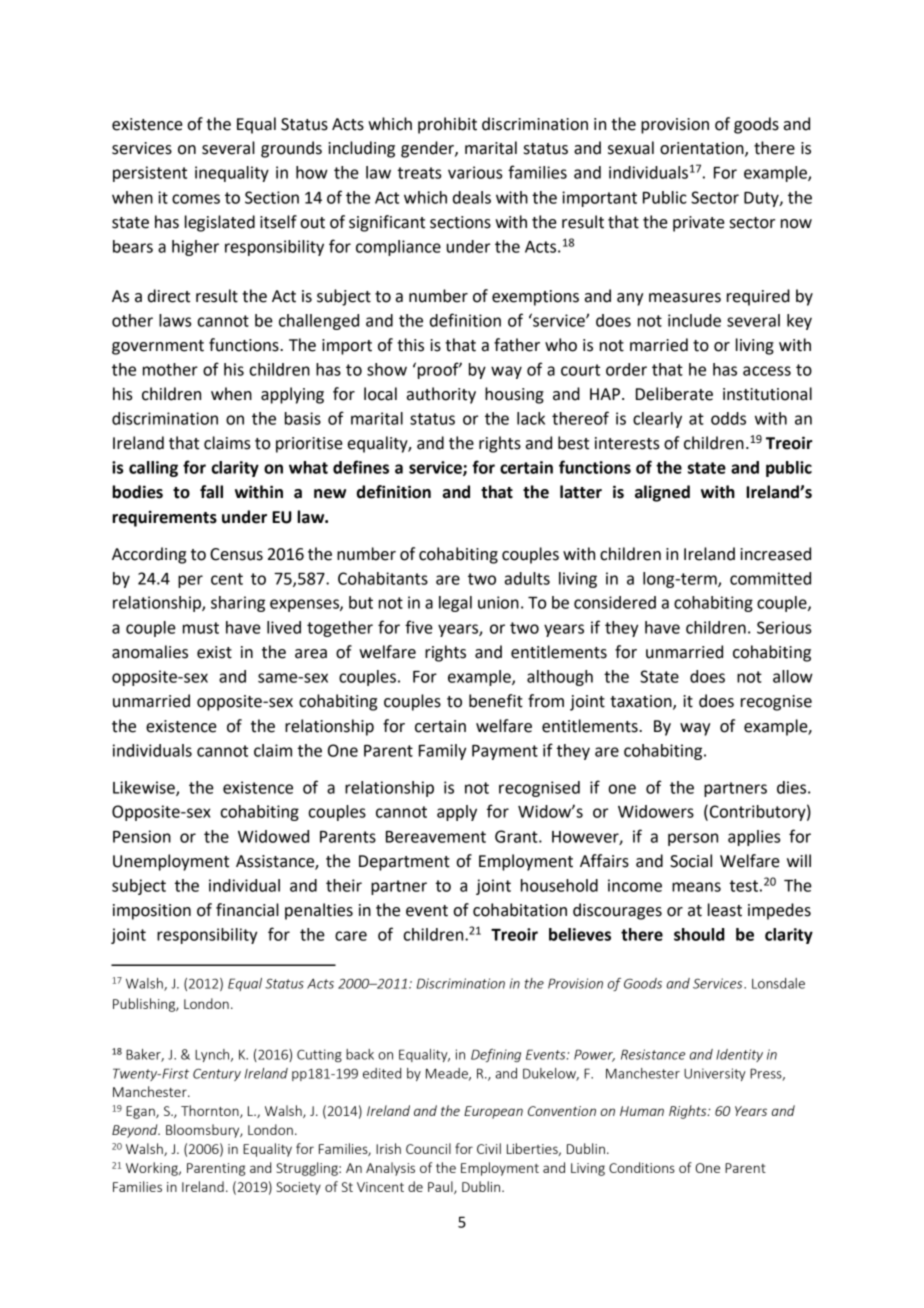 The height and width of the document is (1308, 924). Describe the element at coordinates (142, 836) in the document. I see `Pension` at that location.
